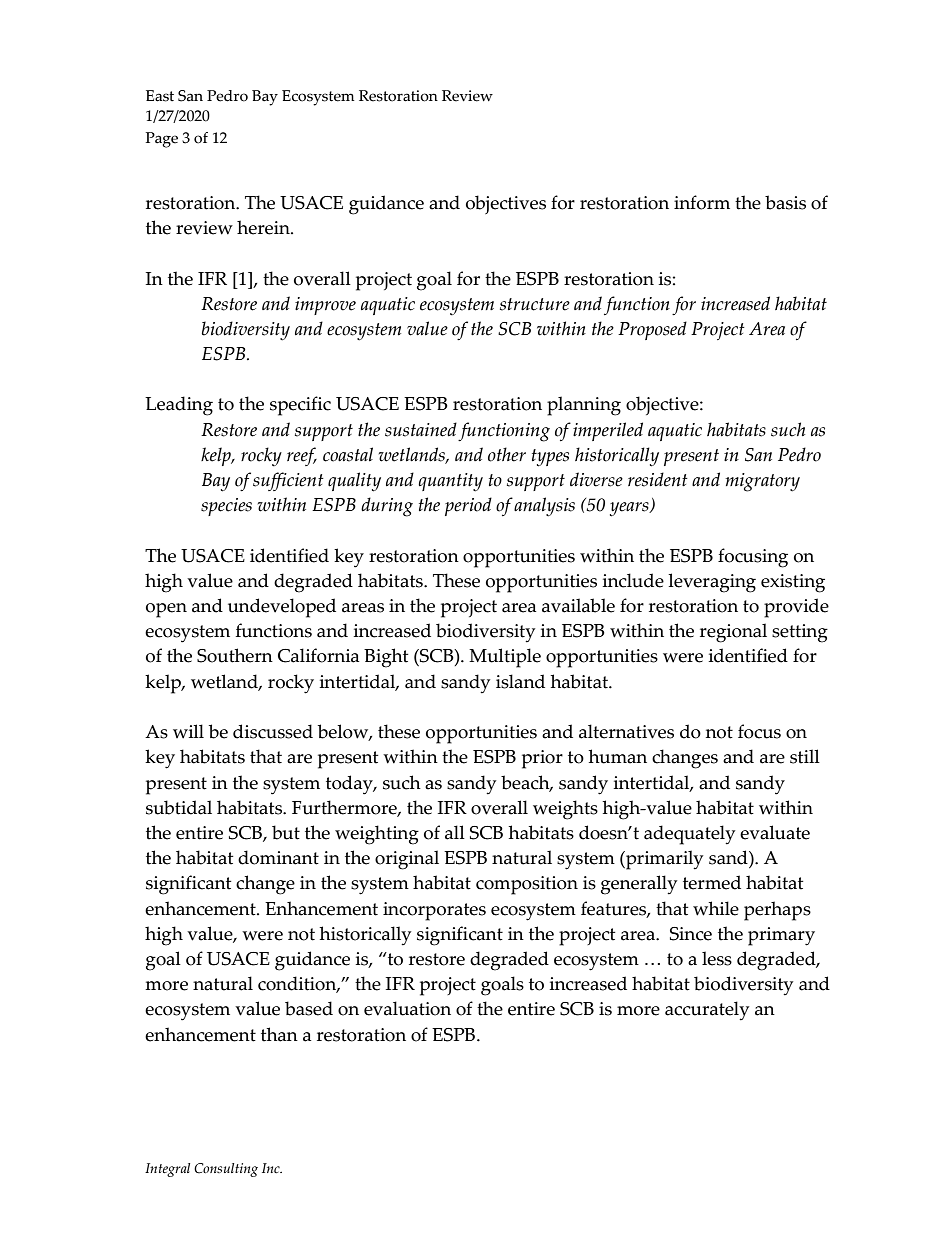 This page has width=952, height=1233. What do you see at coordinates (162, 140) in the page?
I see `Page` at bounding box center [162, 140].
